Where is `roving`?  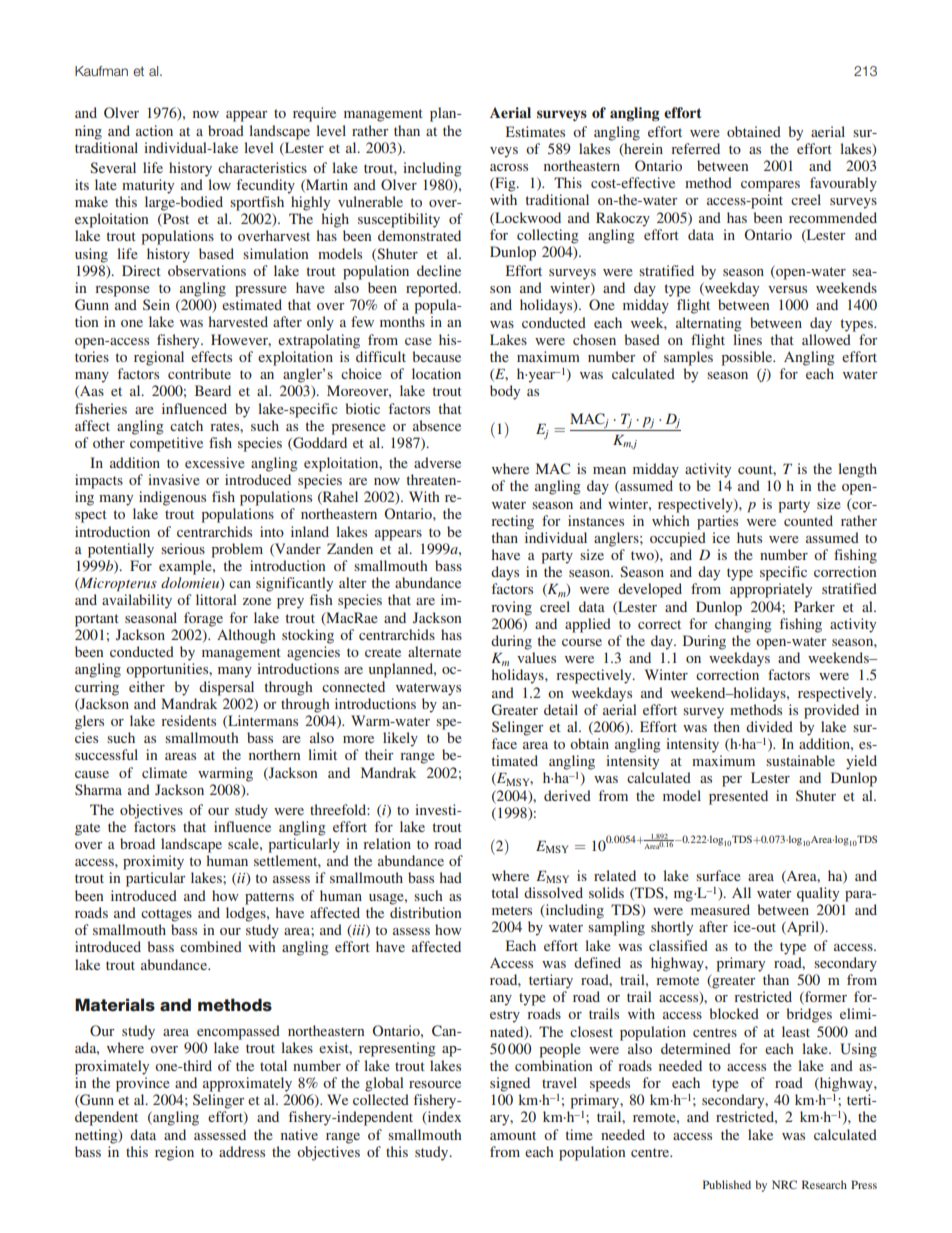 roving is located at coordinates (511, 608).
